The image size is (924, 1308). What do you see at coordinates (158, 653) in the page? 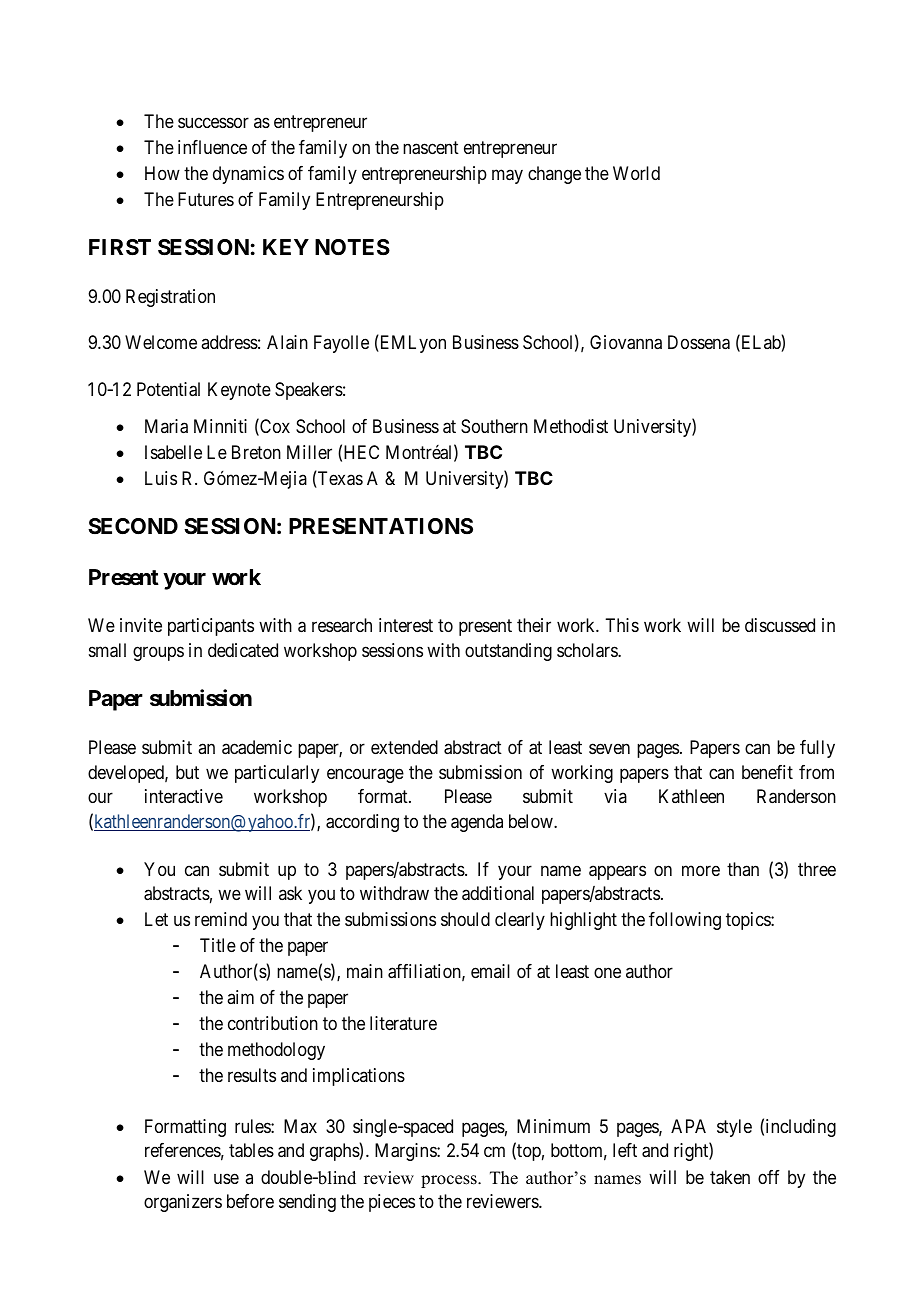
I see `groups` at bounding box center [158, 653].
